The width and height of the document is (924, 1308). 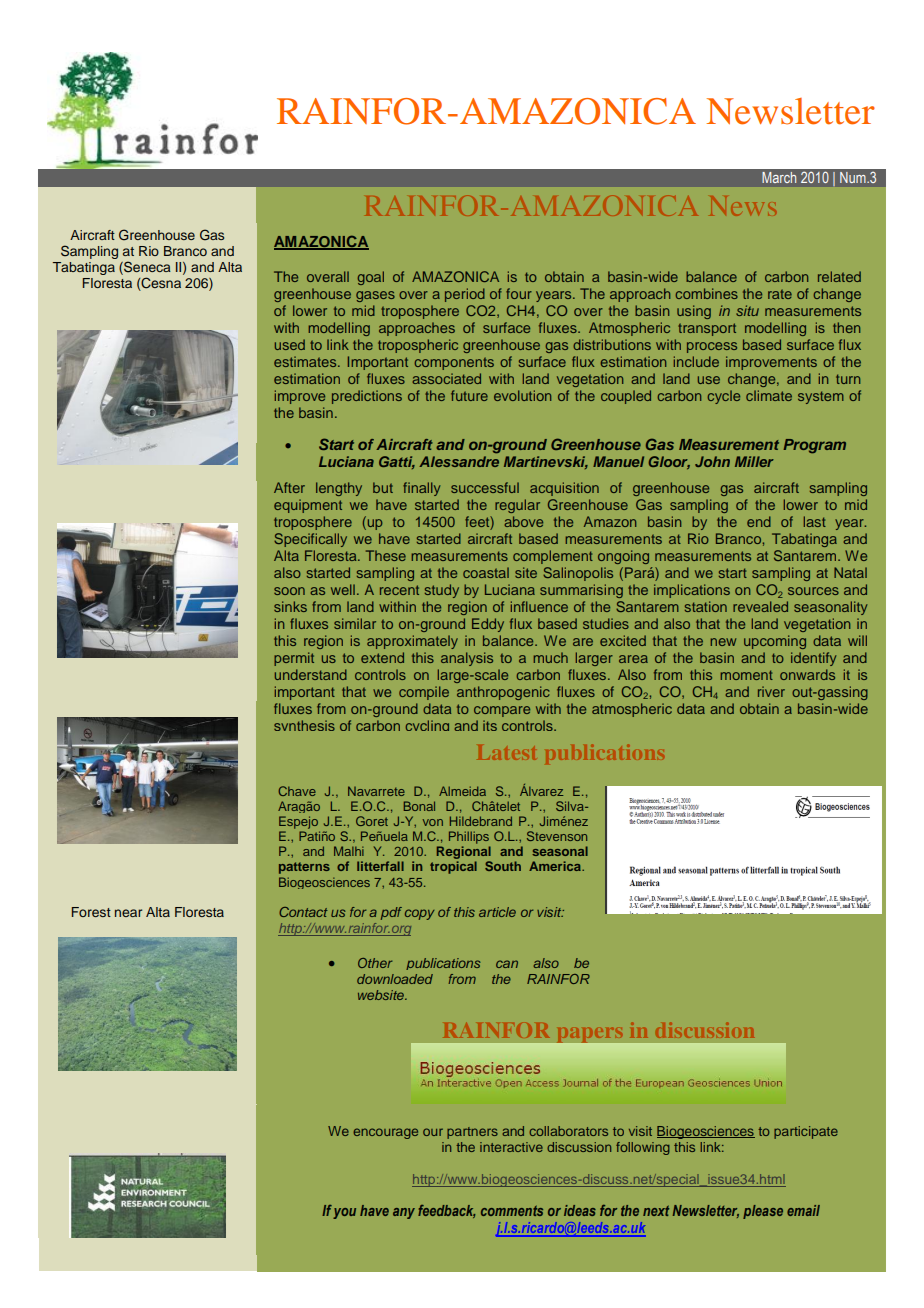 What do you see at coordinates (771, 691) in the document?
I see `river` at bounding box center [771, 691].
